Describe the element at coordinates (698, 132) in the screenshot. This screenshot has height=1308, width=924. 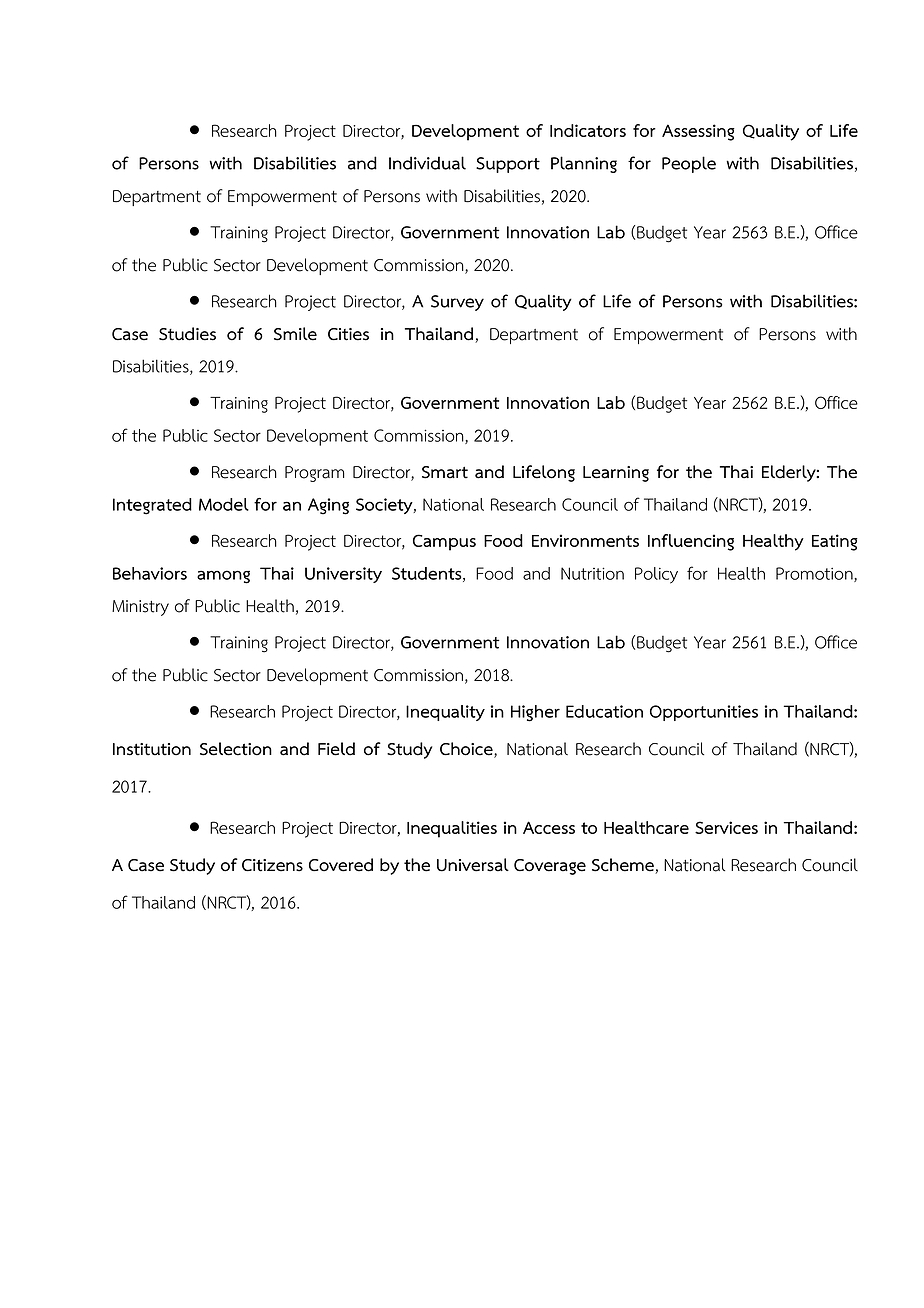
I see `Assessing` at that location.
